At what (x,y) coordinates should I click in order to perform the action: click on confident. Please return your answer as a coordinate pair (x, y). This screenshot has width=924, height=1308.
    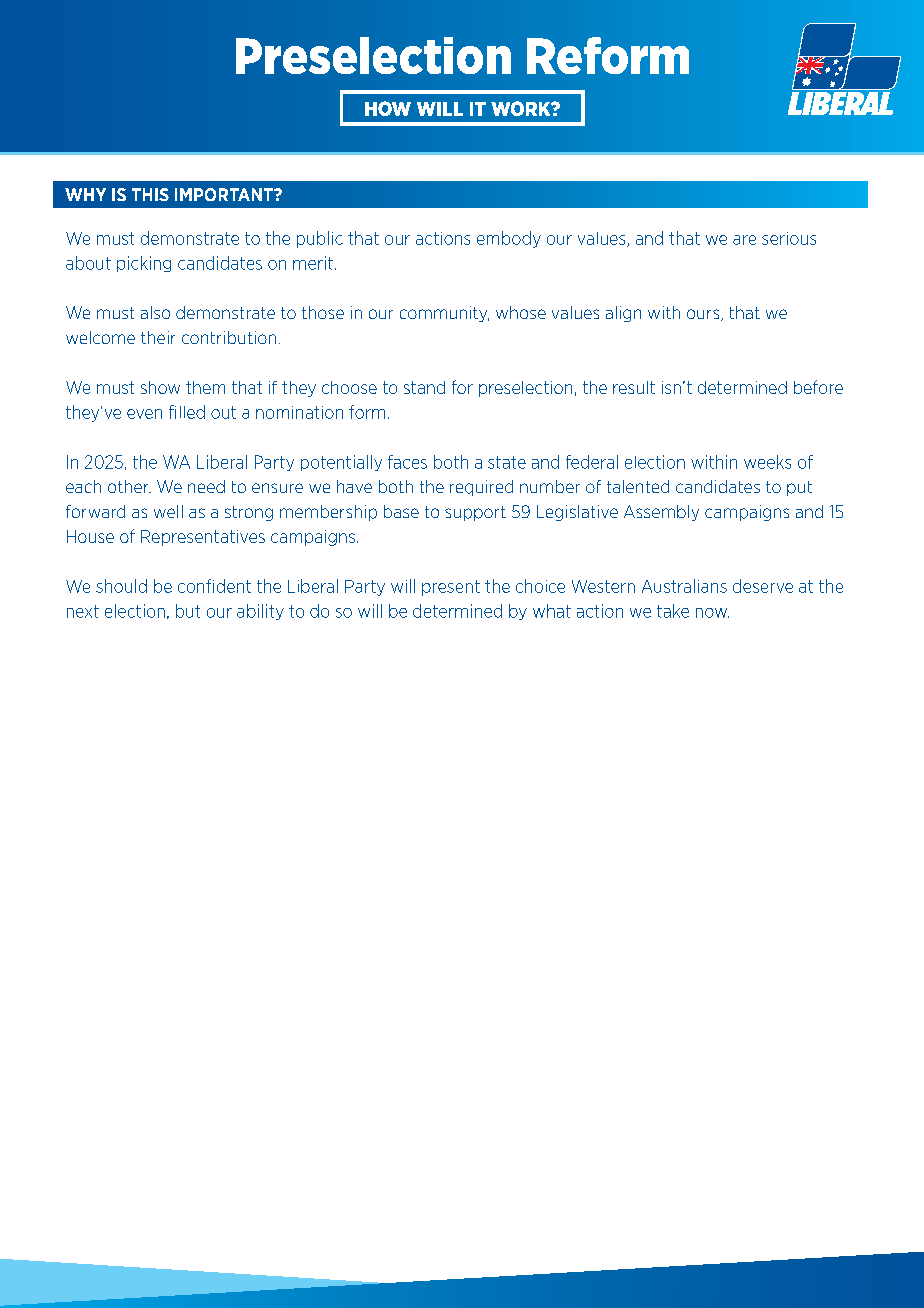
    Looking at the image, I should click on (214, 586).
